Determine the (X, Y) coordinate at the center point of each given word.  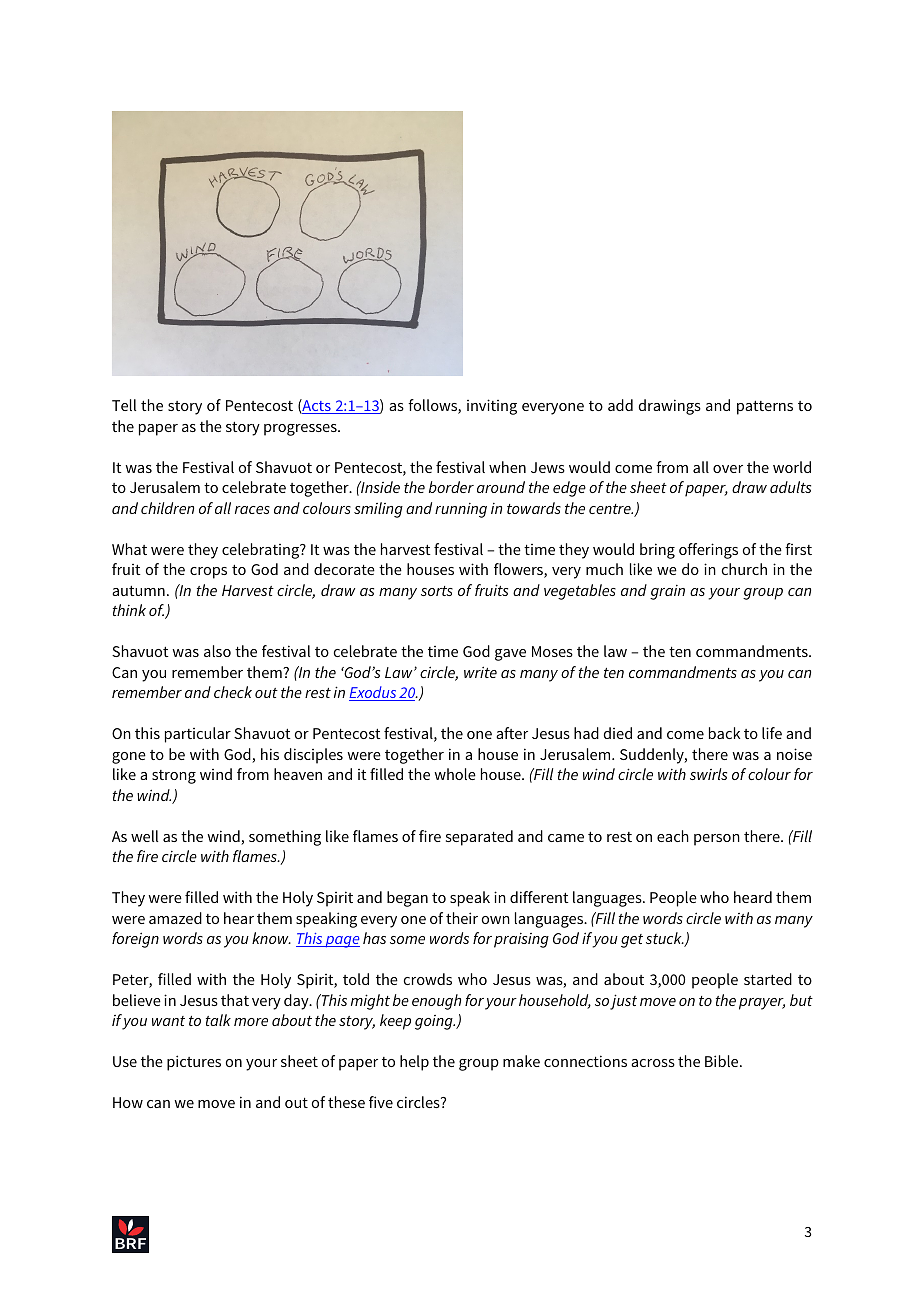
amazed (175, 918)
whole (455, 774)
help (414, 1063)
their (462, 918)
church (744, 569)
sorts (437, 591)
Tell (124, 405)
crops (208, 573)
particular (198, 735)
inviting (492, 407)
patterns (765, 408)
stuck (665, 938)
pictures (194, 1063)
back (724, 733)
